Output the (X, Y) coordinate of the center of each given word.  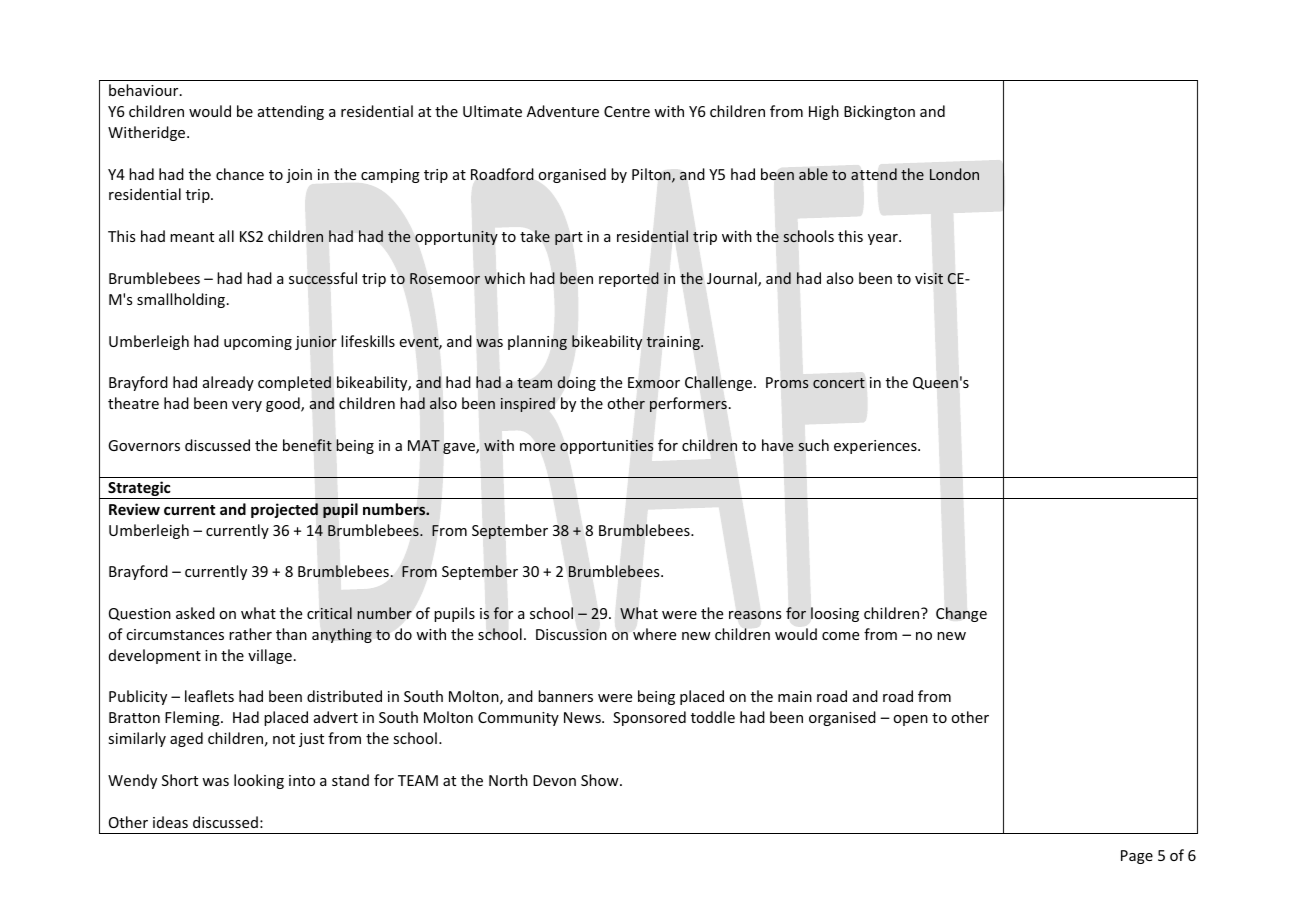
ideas (170, 822)
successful (323, 278)
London (954, 174)
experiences (876, 447)
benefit (307, 445)
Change (961, 614)
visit (929, 279)
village (270, 656)
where (654, 634)
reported (629, 279)
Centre (627, 111)
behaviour (145, 90)
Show (601, 780)
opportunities (607, 447)
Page (1137, 857)
